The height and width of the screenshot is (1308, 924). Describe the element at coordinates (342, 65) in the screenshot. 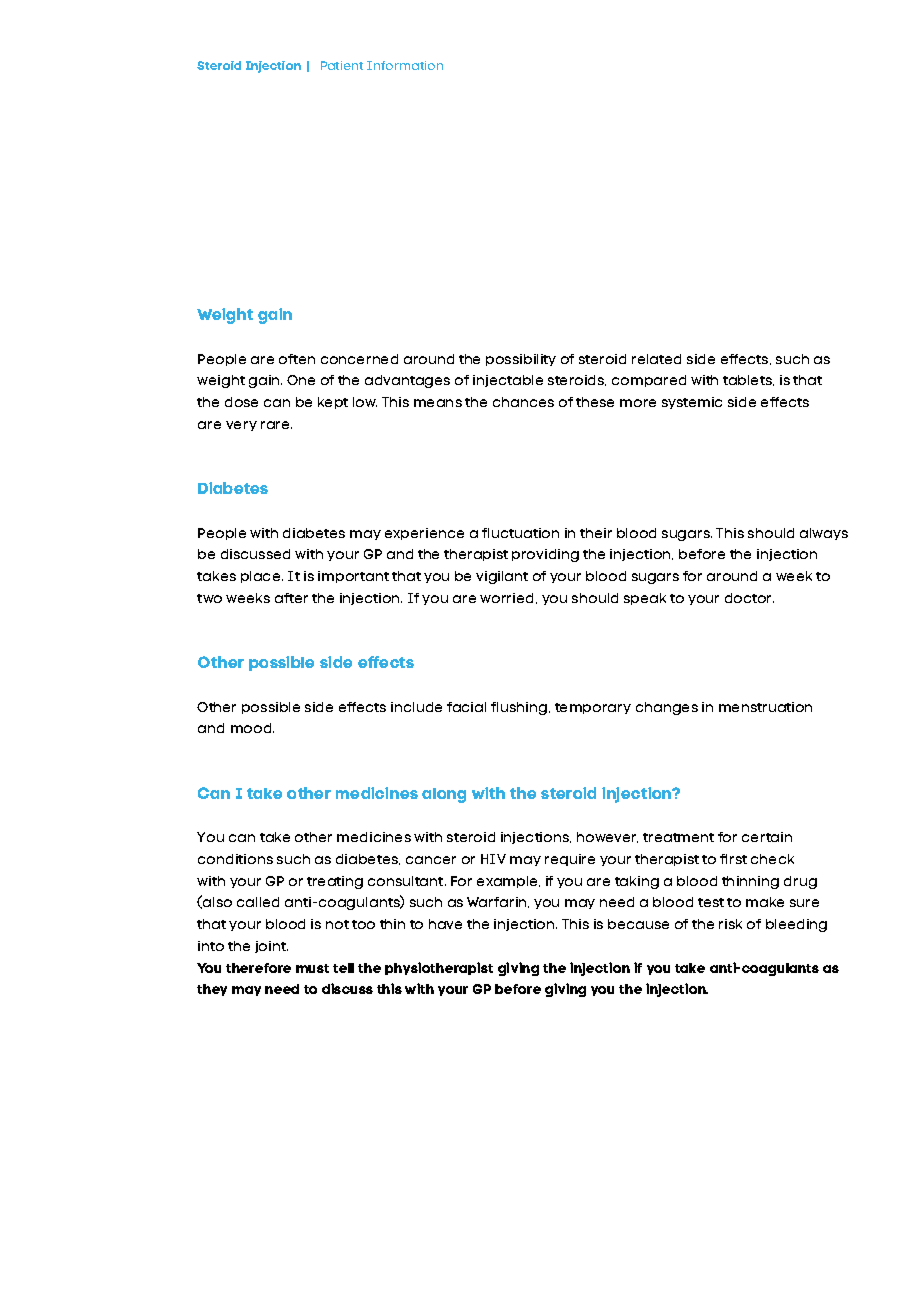

I see `Patient` at that location.
